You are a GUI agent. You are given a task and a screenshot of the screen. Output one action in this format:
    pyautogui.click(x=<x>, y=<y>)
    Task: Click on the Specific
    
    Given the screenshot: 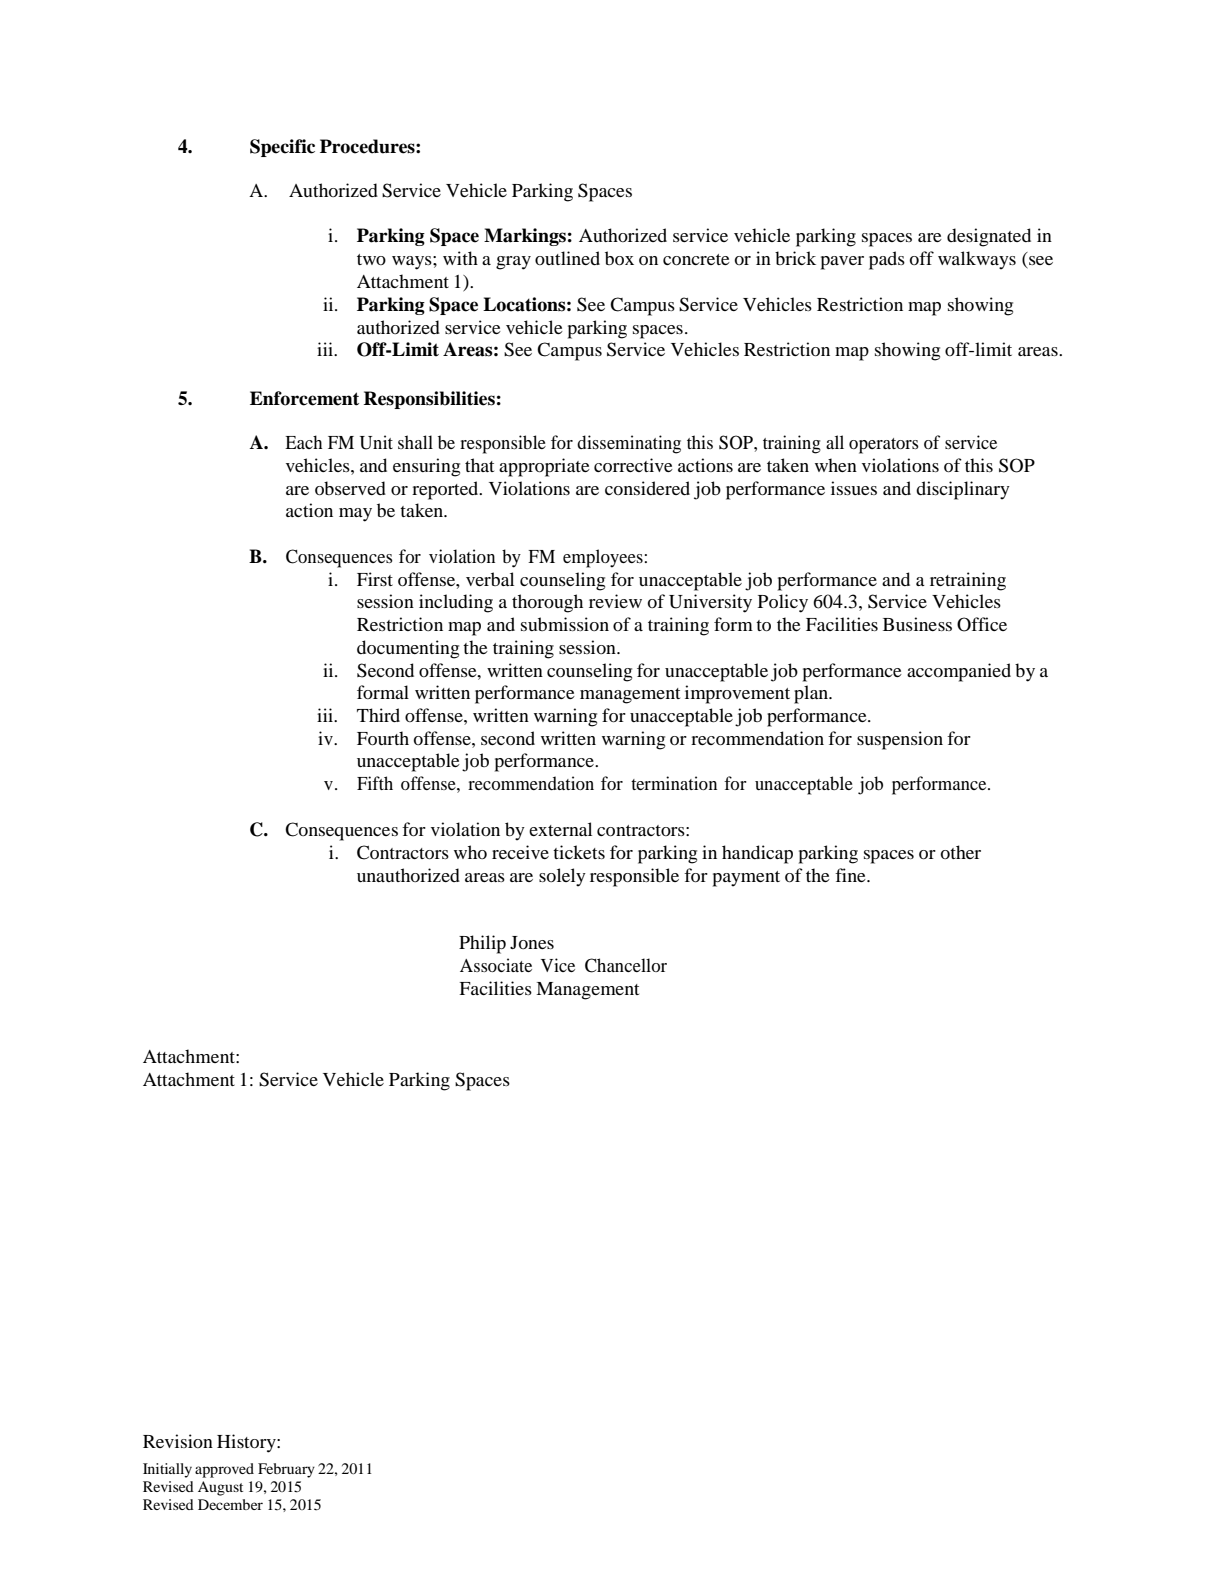 What is the action you would take?
    pyautogui.click(x=282, y=148)
